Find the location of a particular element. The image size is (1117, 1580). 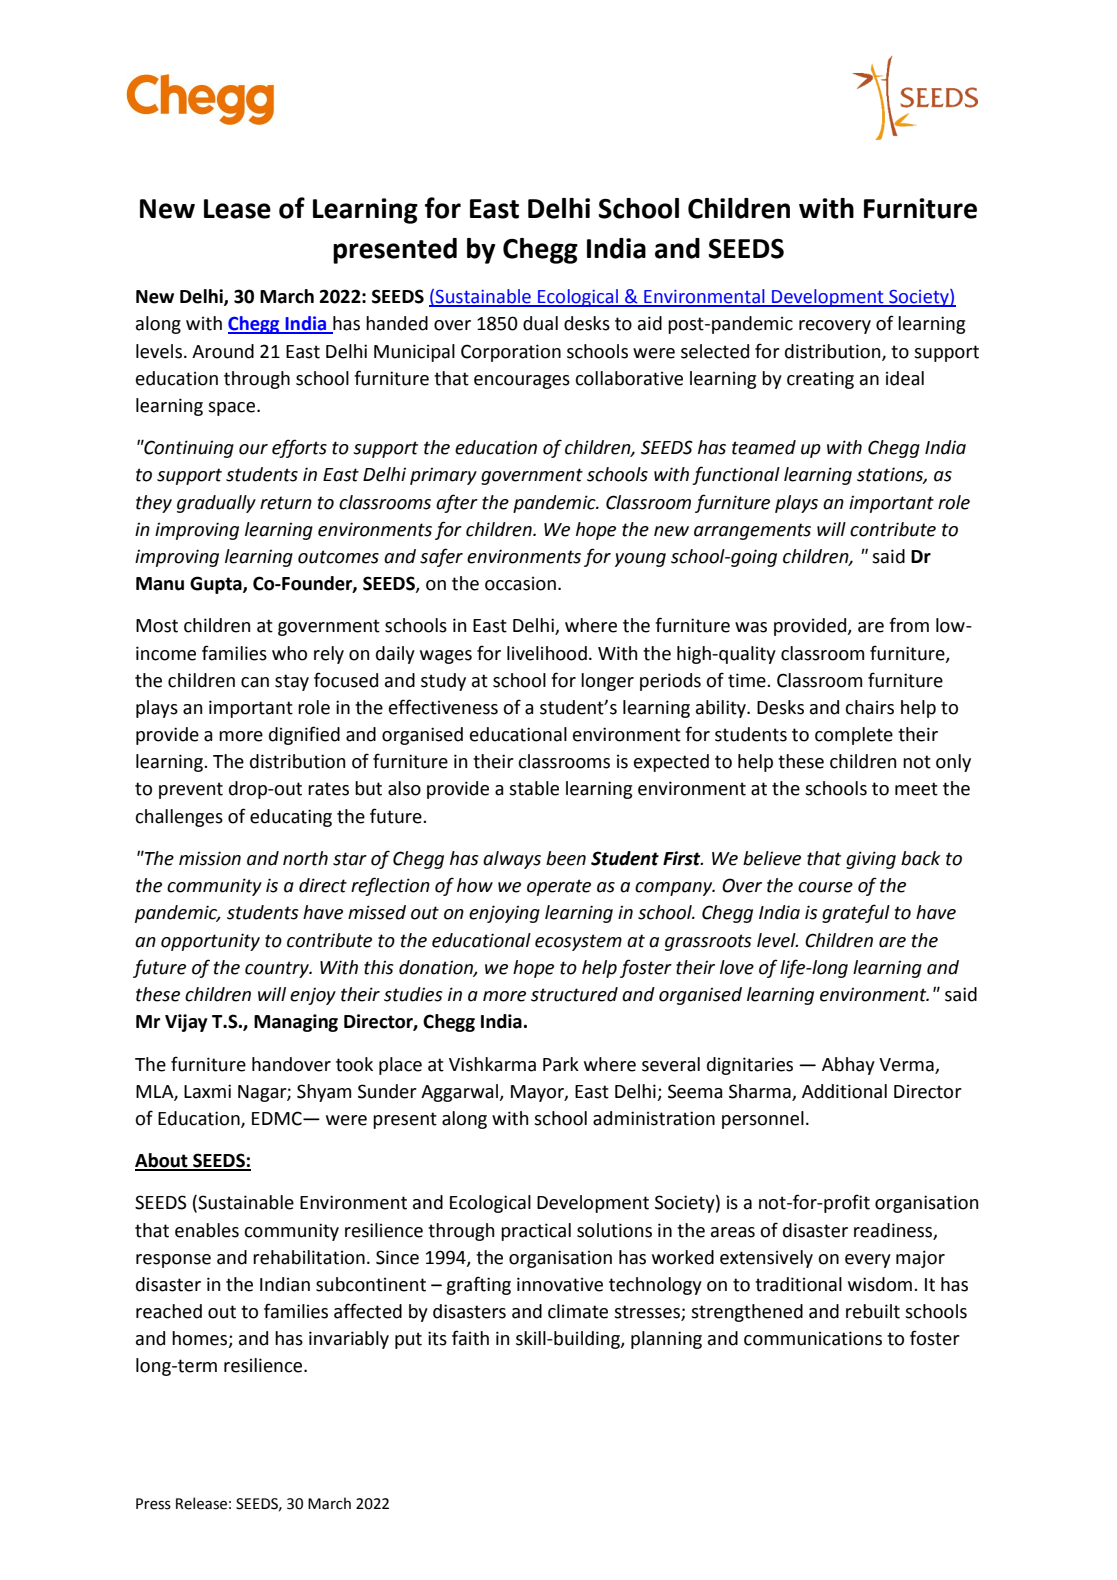

opportunity is located at coordinates (210, 942).
